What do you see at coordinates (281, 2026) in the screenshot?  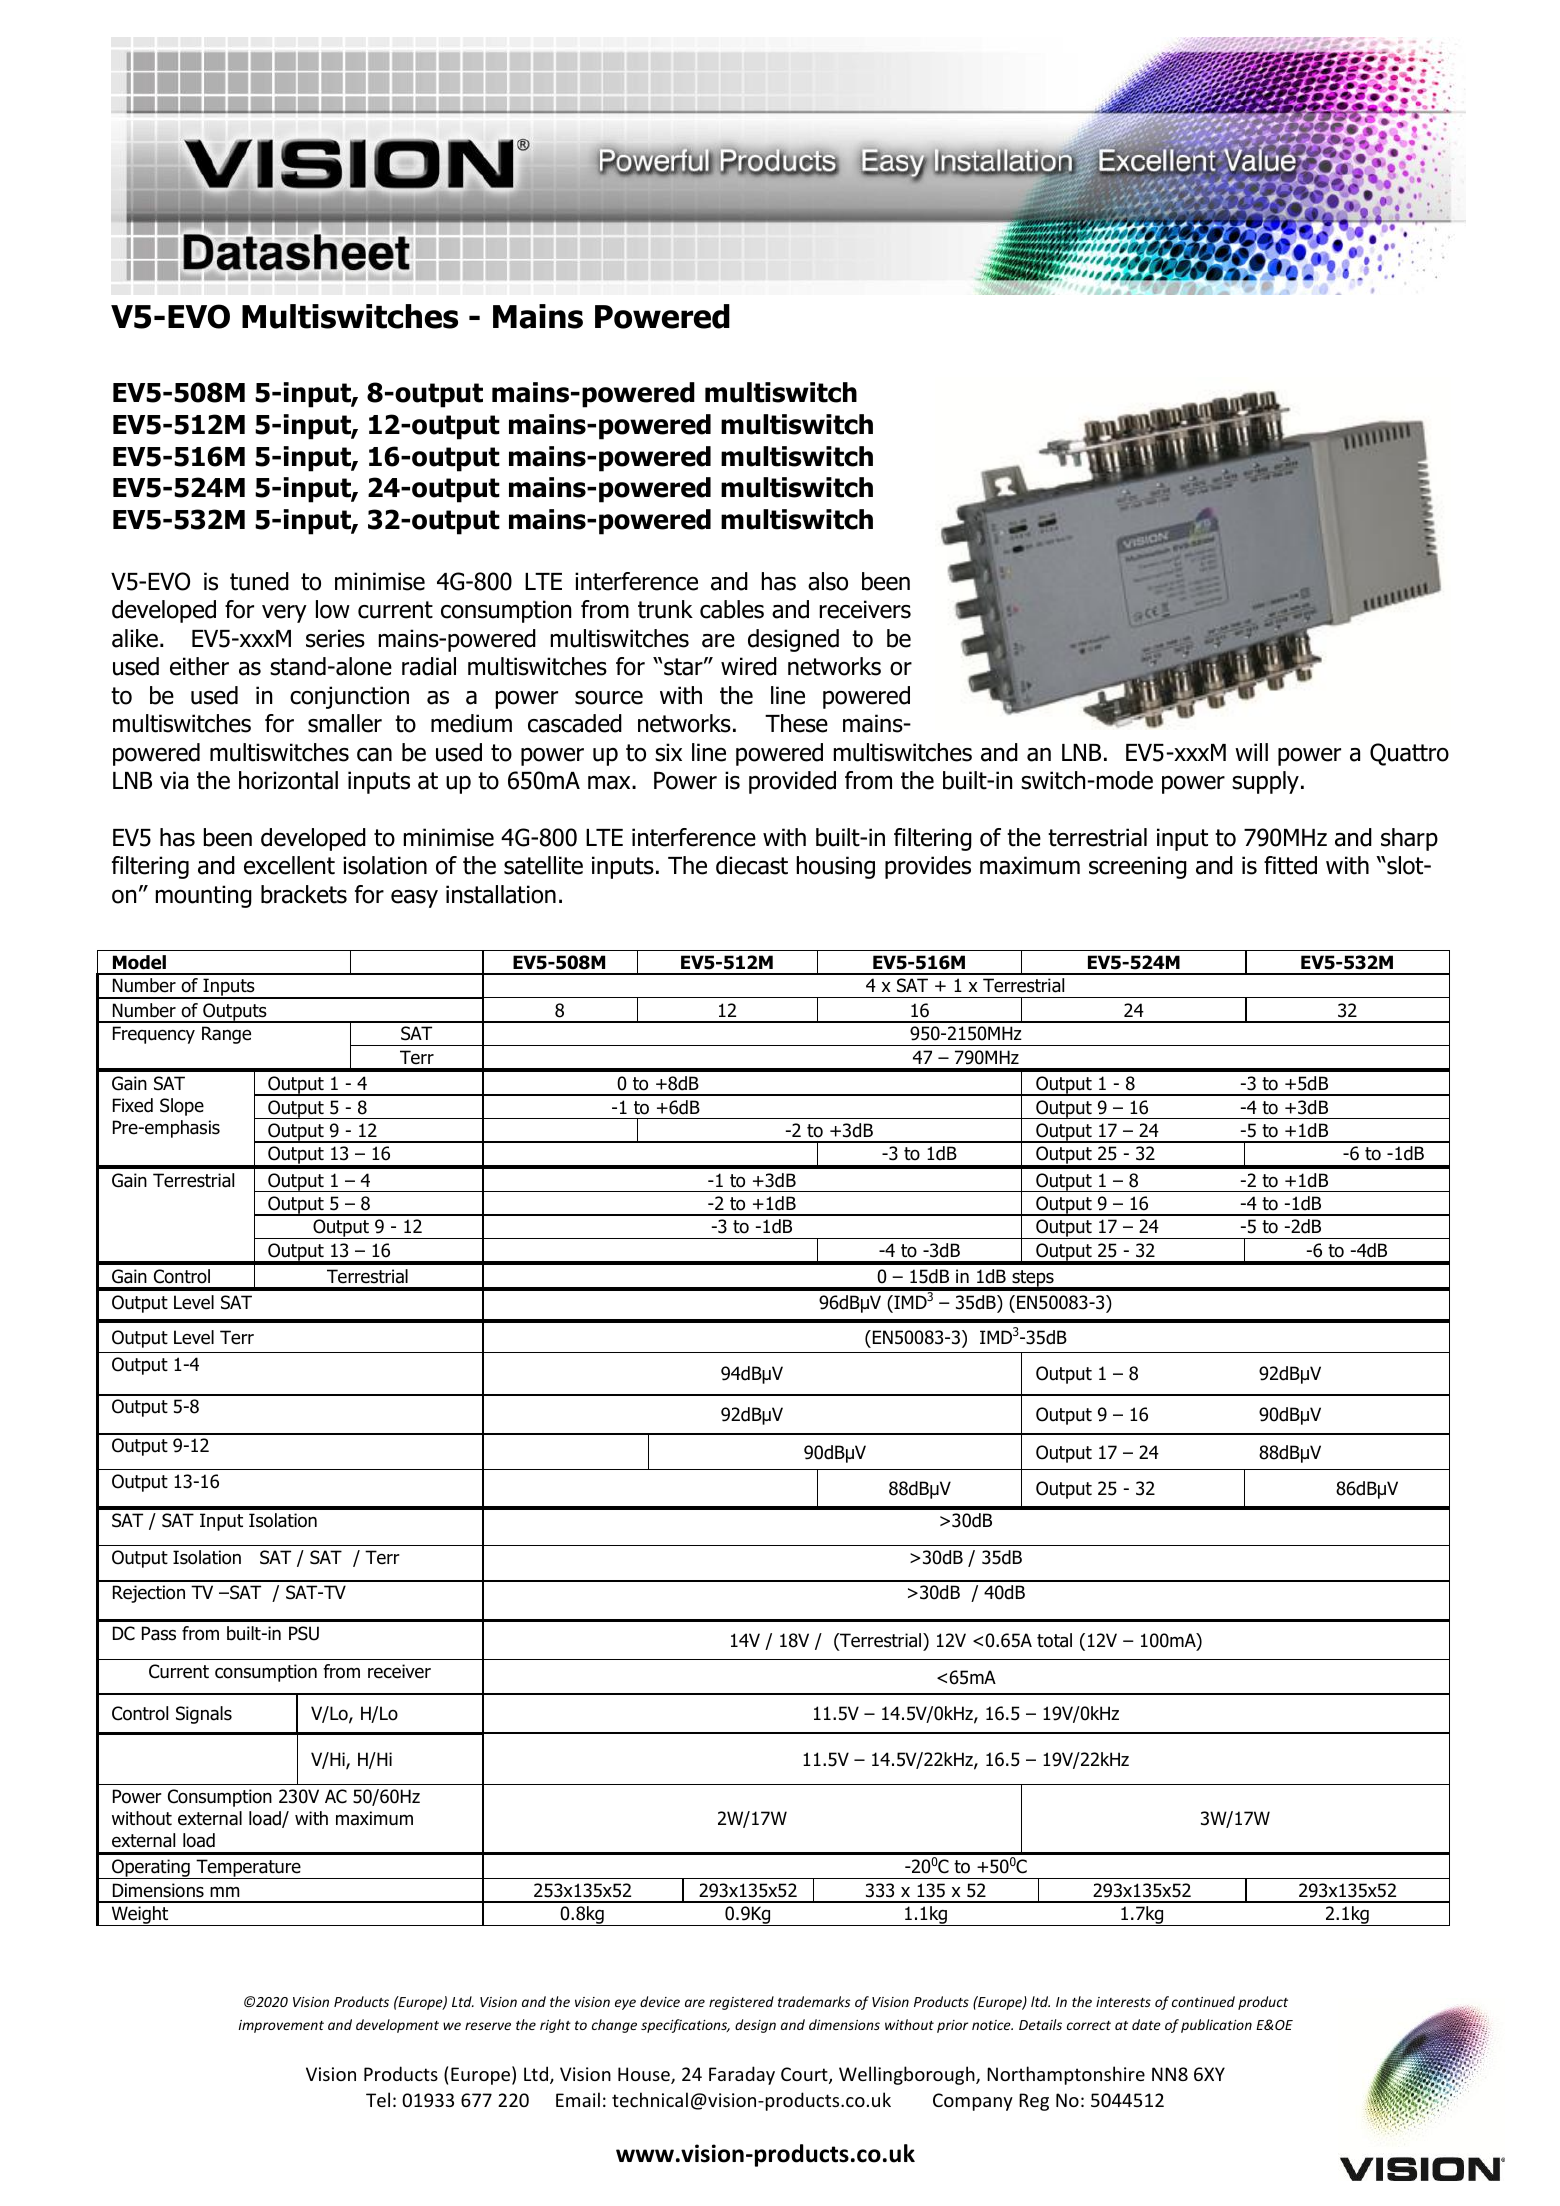 I see `improvement` at bounding box center [281, 2026].
